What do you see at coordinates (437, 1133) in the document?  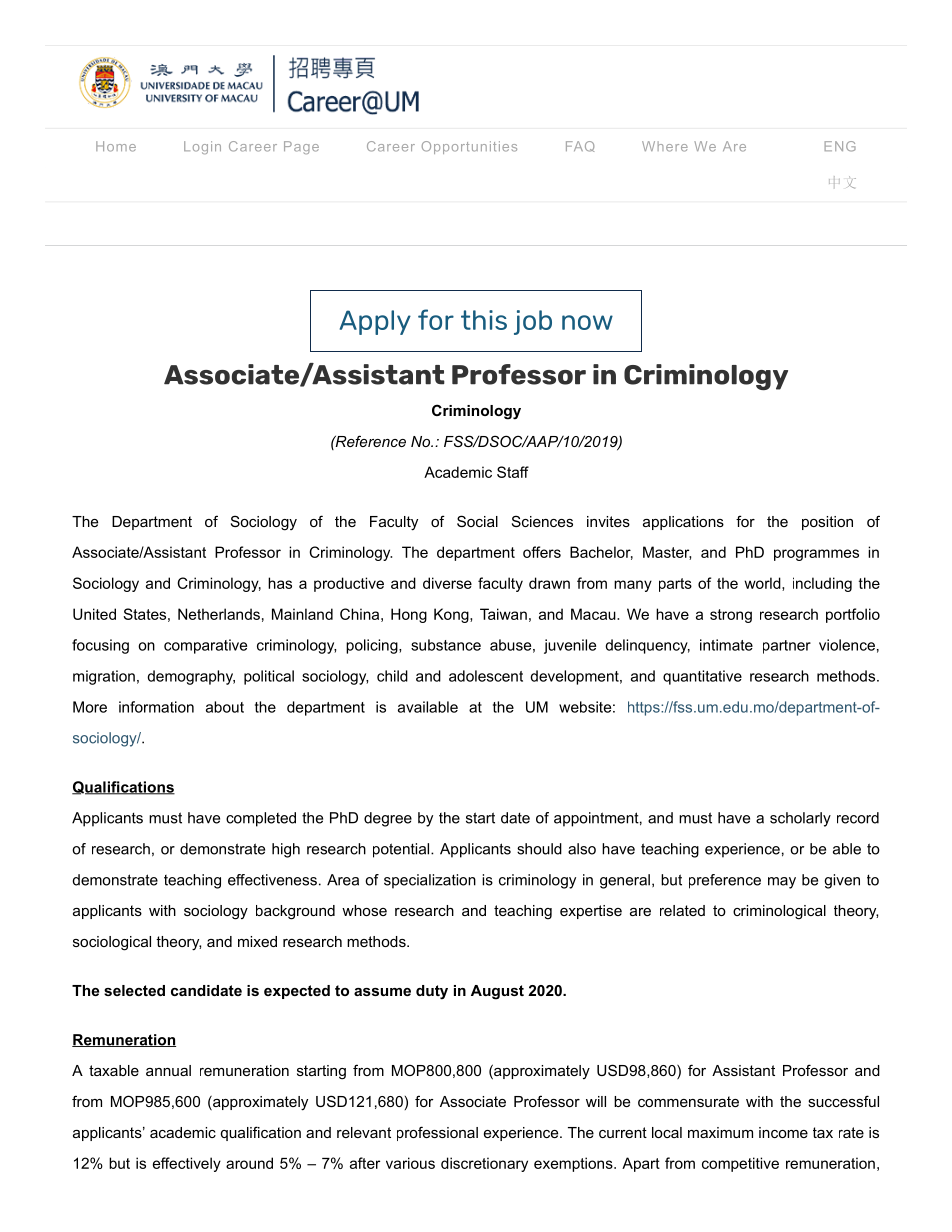 I see `professional` at bounding box center [437, 1133].
